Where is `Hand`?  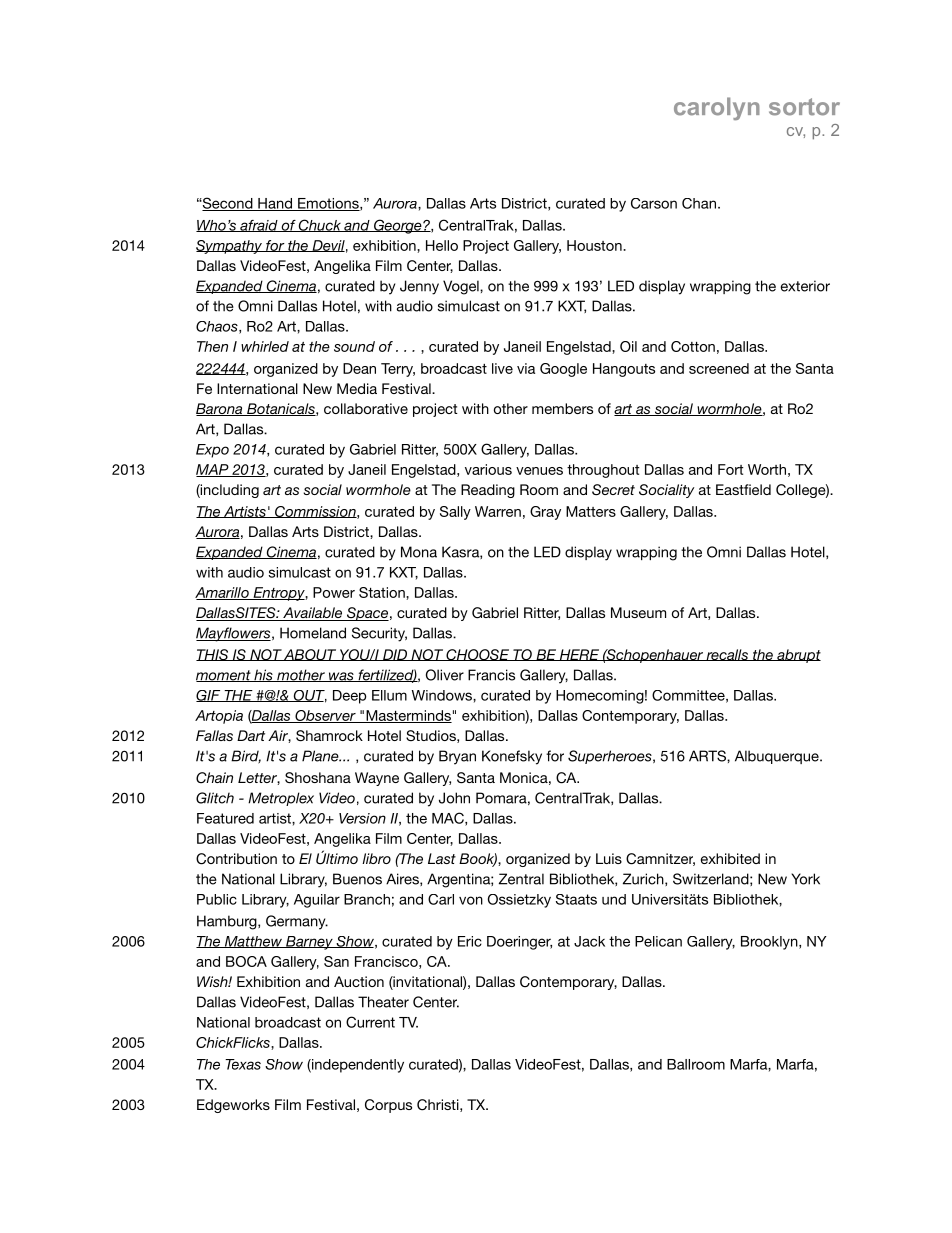 Hand is located at coordinates (275, 204).
